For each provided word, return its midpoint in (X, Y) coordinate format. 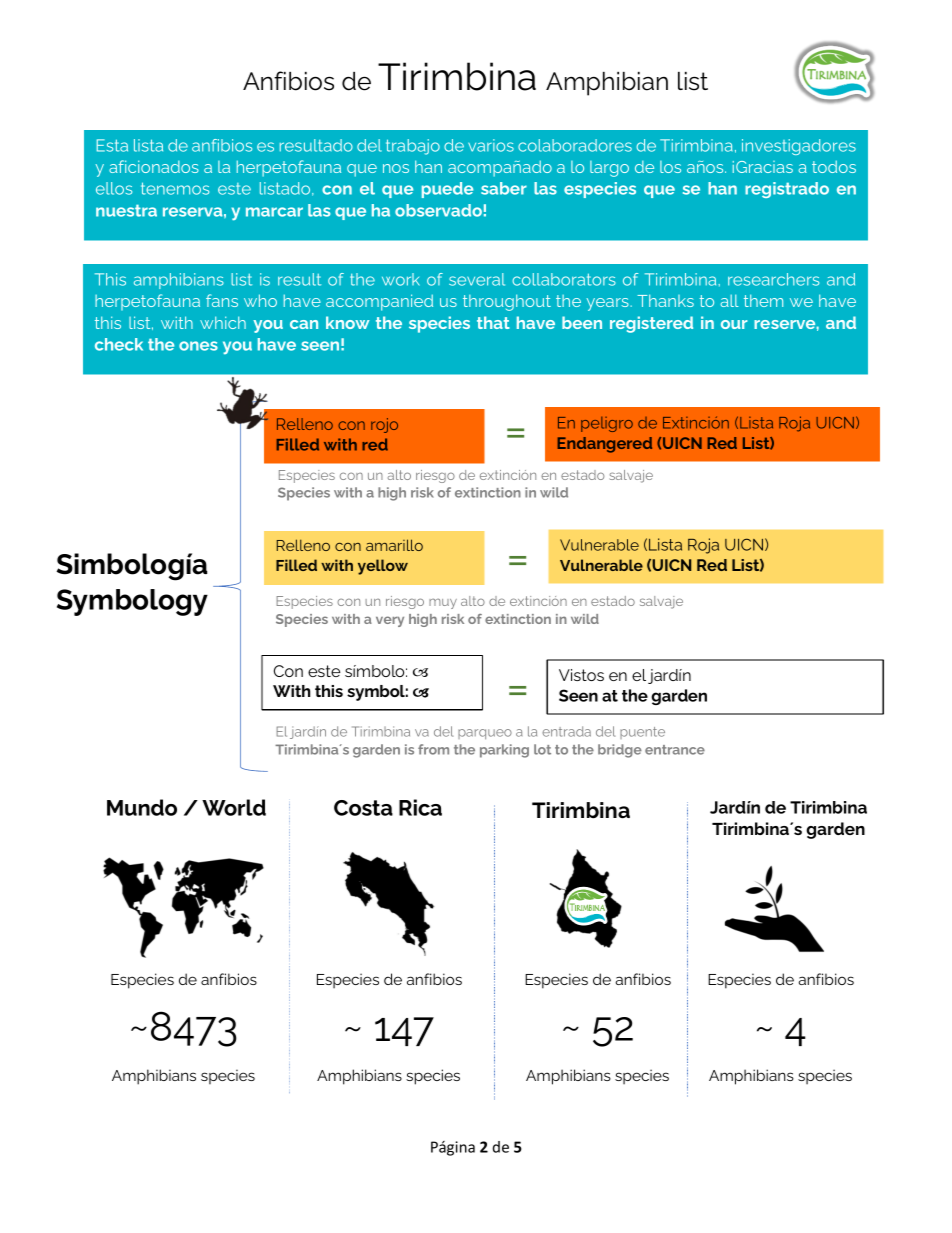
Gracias (764, 167)
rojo (384, 425)
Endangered (604, 445)
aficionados (154, 166)
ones (198, 346)
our (734, 324)
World (234, 807)
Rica (420, 807)
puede (447, 190)
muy (443, 603)
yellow (383, 567)
